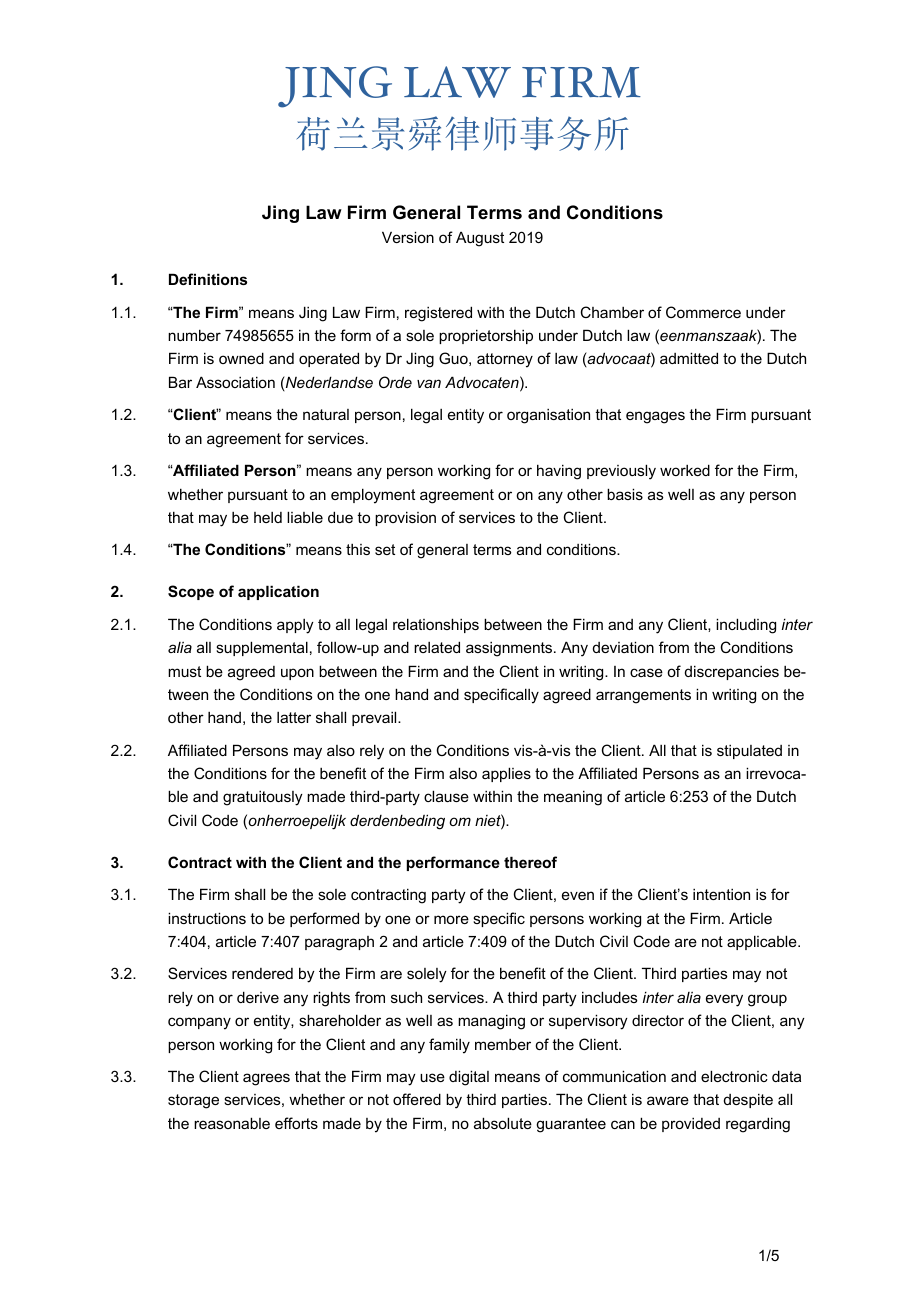 The width and height of the page is (924, 1308). What do you see at coordinates (732, 672) in the page?
I see `discrepancies` at bounding box center [732, 672].
